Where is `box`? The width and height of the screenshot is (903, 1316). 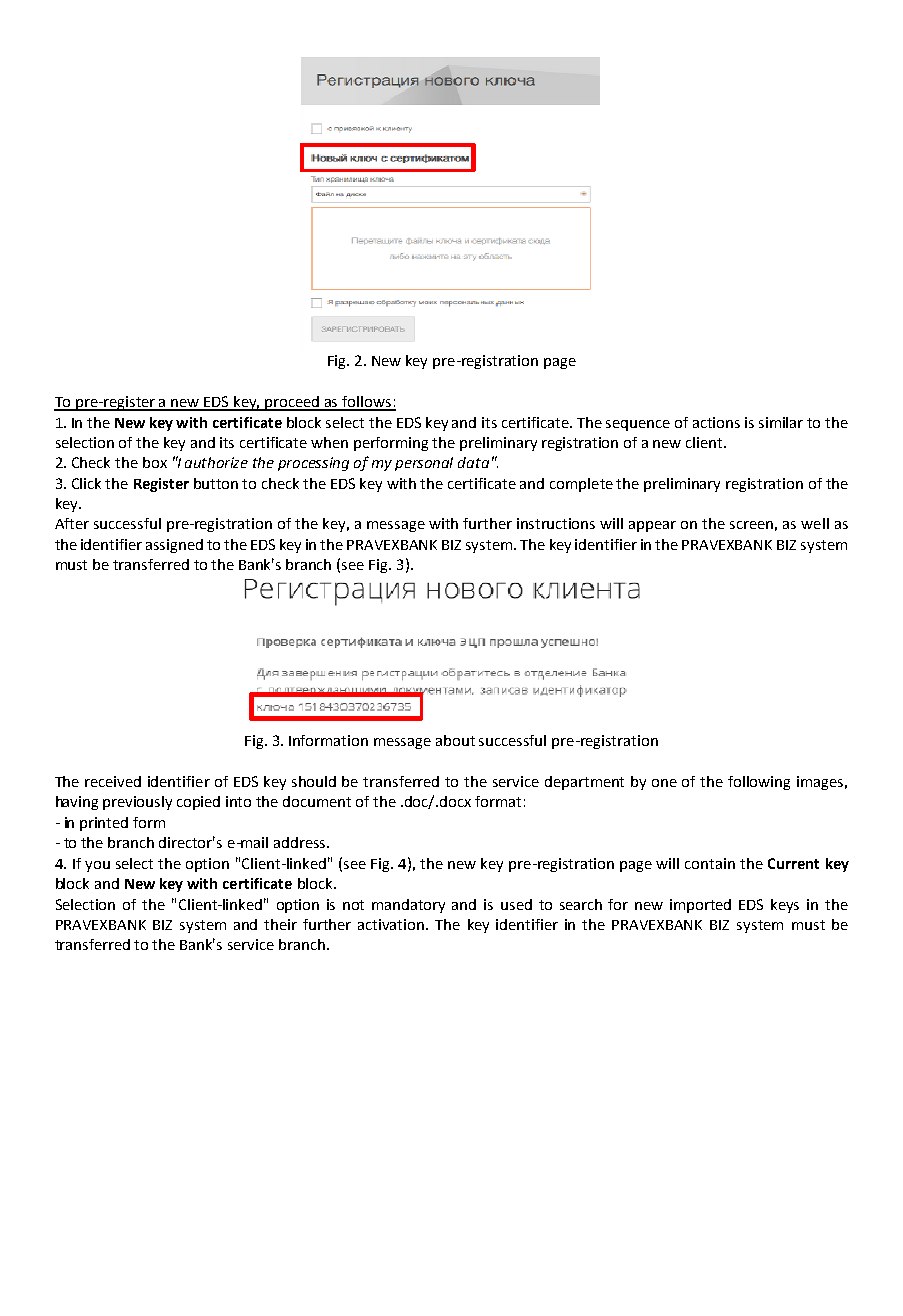
box is located at coordinates (155, 462).
